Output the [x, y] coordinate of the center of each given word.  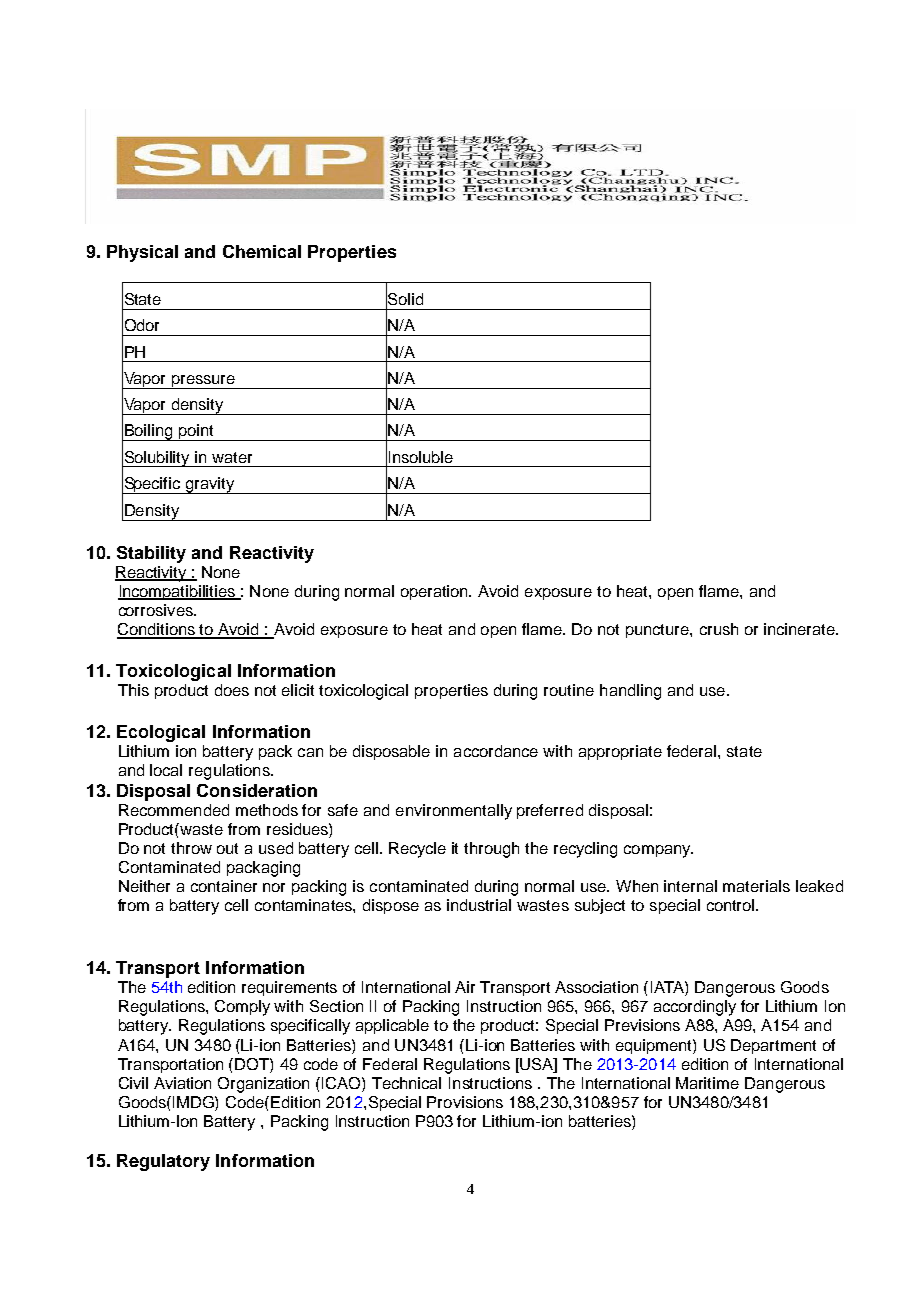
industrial [479, 905]
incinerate [801, 629]
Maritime [707, 1083]
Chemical [262, 251]
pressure [203, 382]
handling [630, 692]
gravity [210, 485]
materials [756, 886]
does [232, 690]
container [224, 886]
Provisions [465, 1102]
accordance [496, 751]
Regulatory [163, 1162]
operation [435, 592]
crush [719, 629]
